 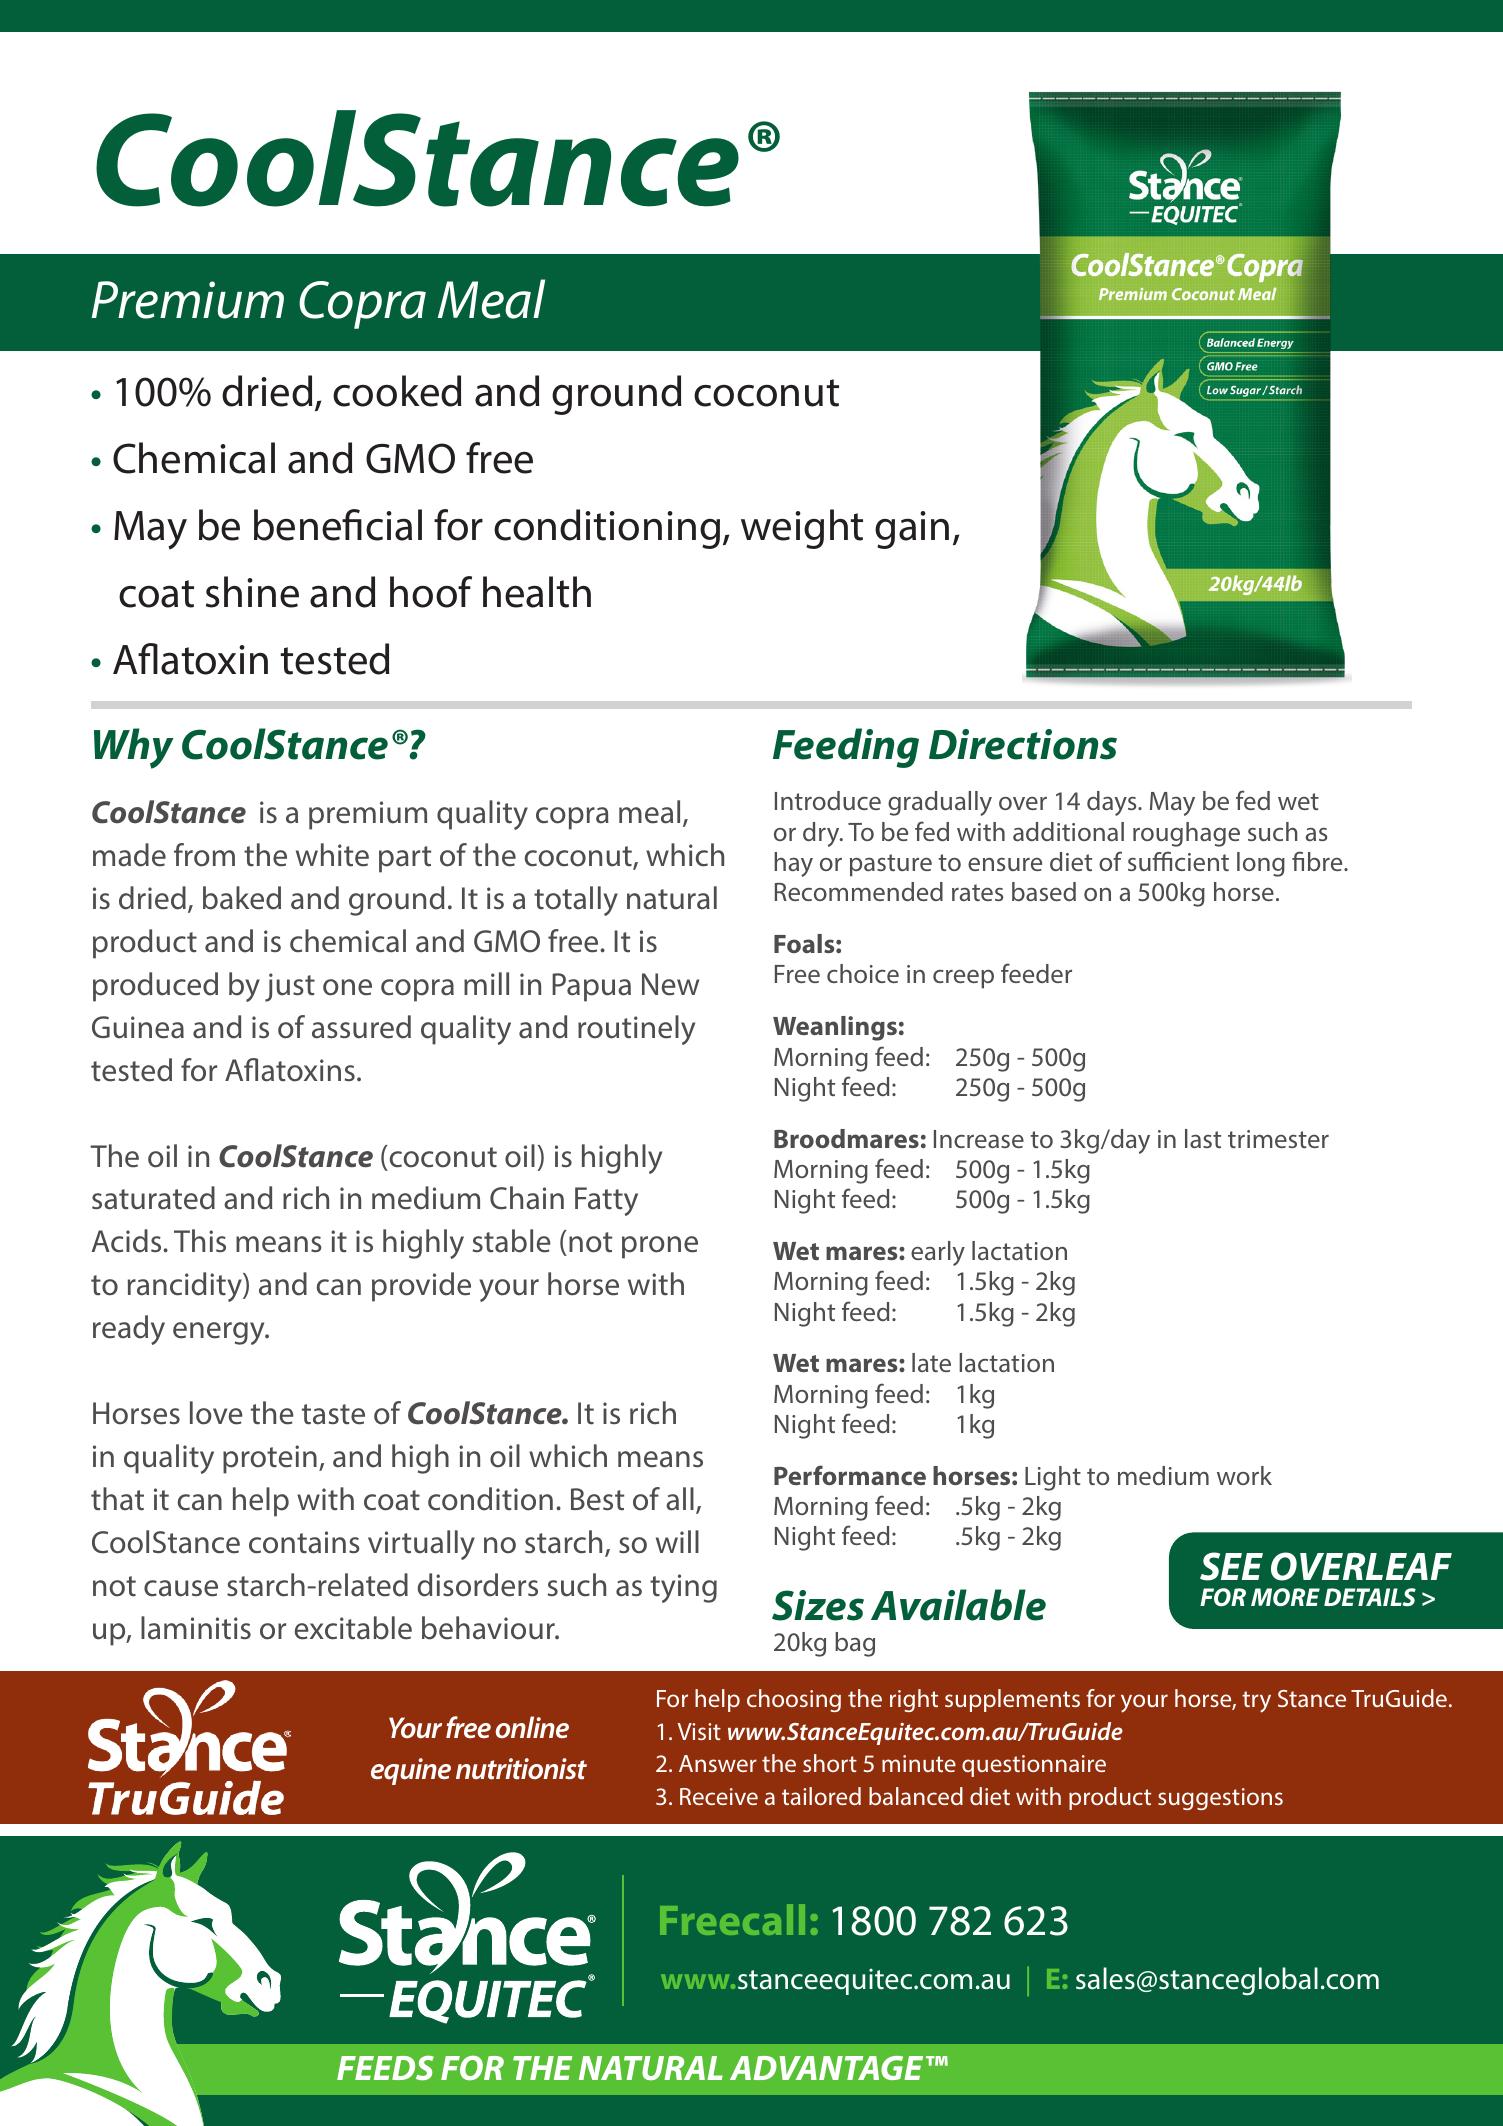 I want to click on long, so click(x=1261, y=864).
